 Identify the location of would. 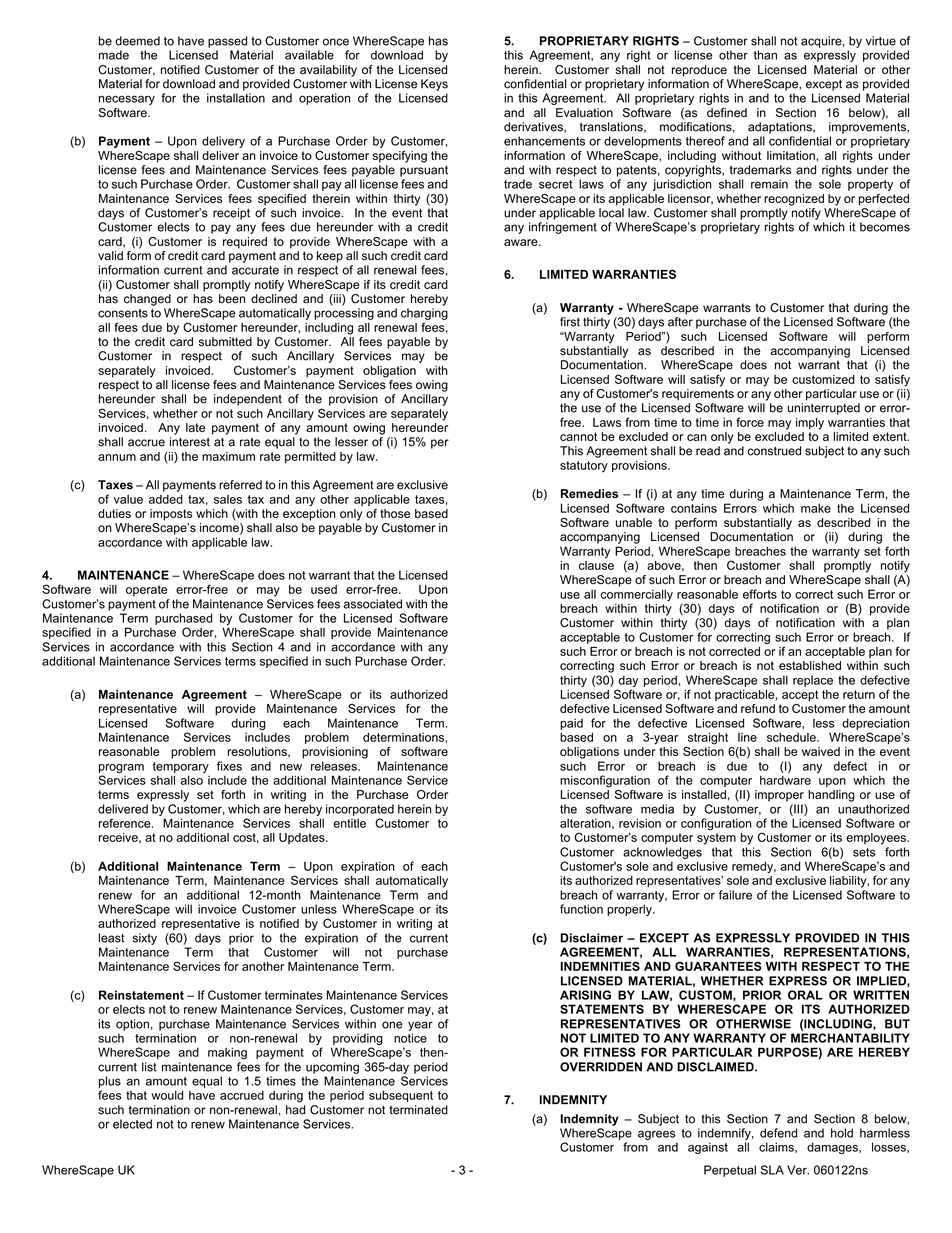
(167, 1095).
